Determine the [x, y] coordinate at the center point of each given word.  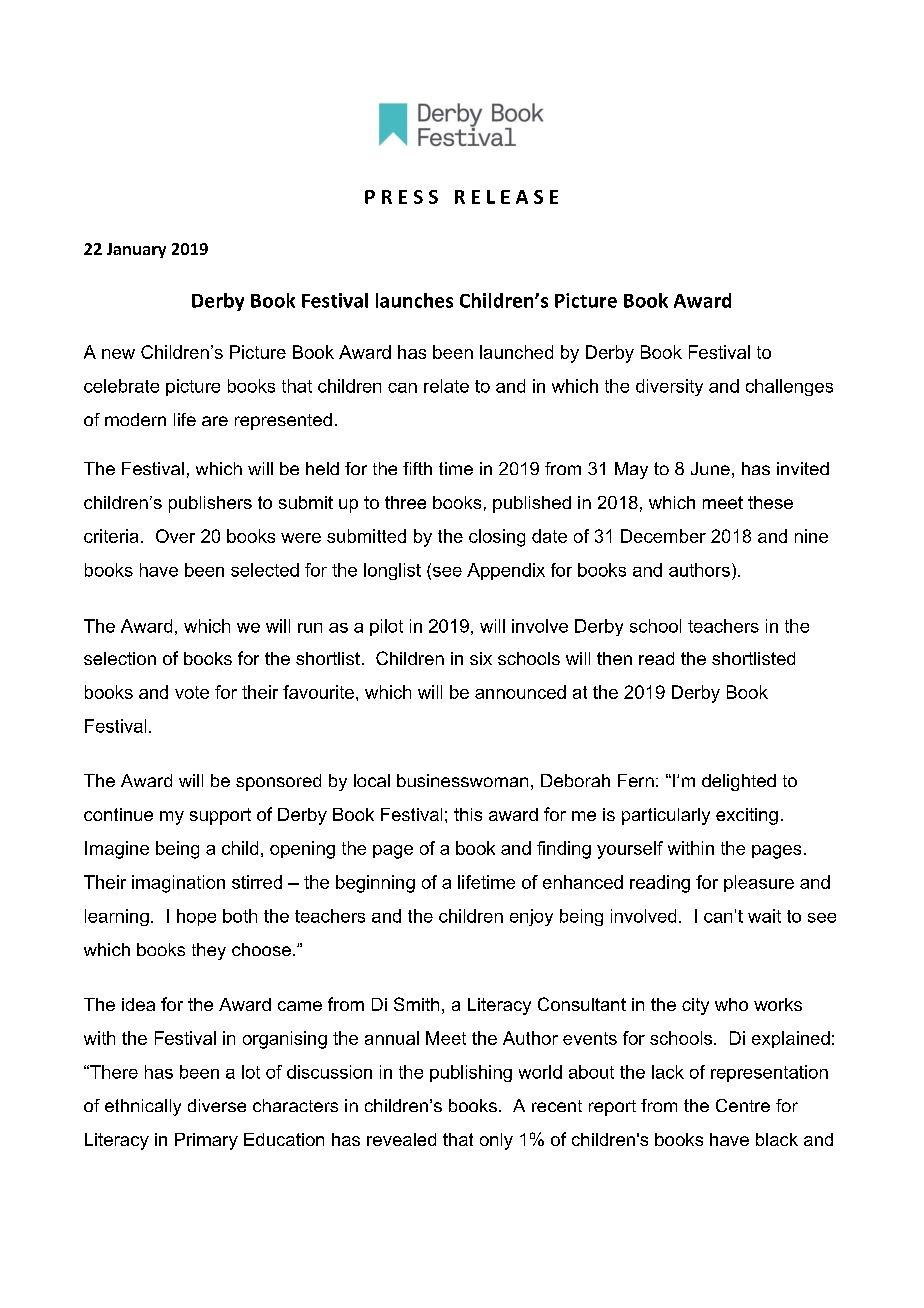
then [614, 658]
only [496, 1141]
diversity [669, 387]
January [136, 250]
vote [192, 692]
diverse [217, 1105]
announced [520, 692]
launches [414, 300]
